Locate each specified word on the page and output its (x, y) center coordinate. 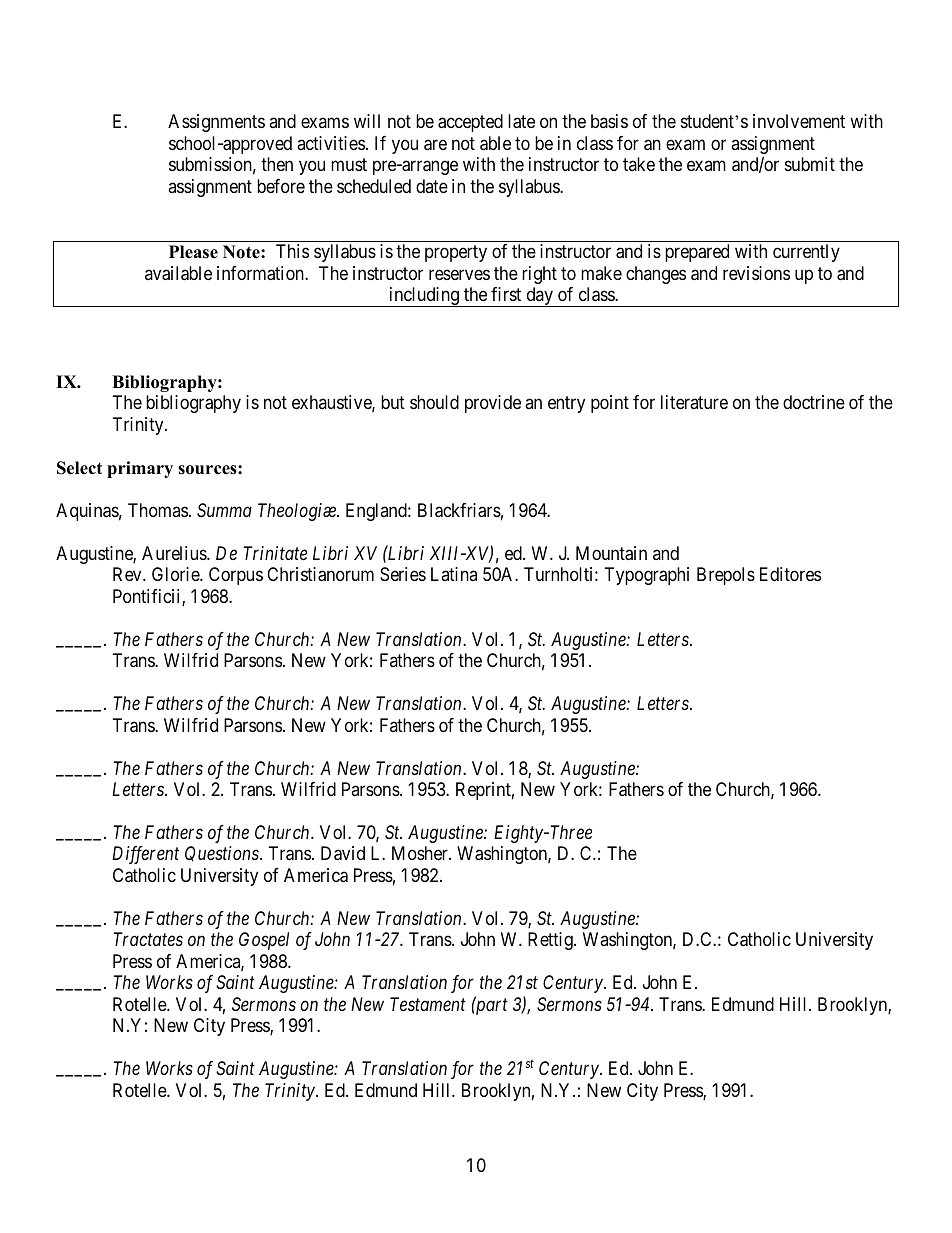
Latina (454, 574)
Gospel (264, 941)
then (277, 164)
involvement (799, 121)
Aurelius (175, 553)
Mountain (611, 553)
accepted (470, 123)
